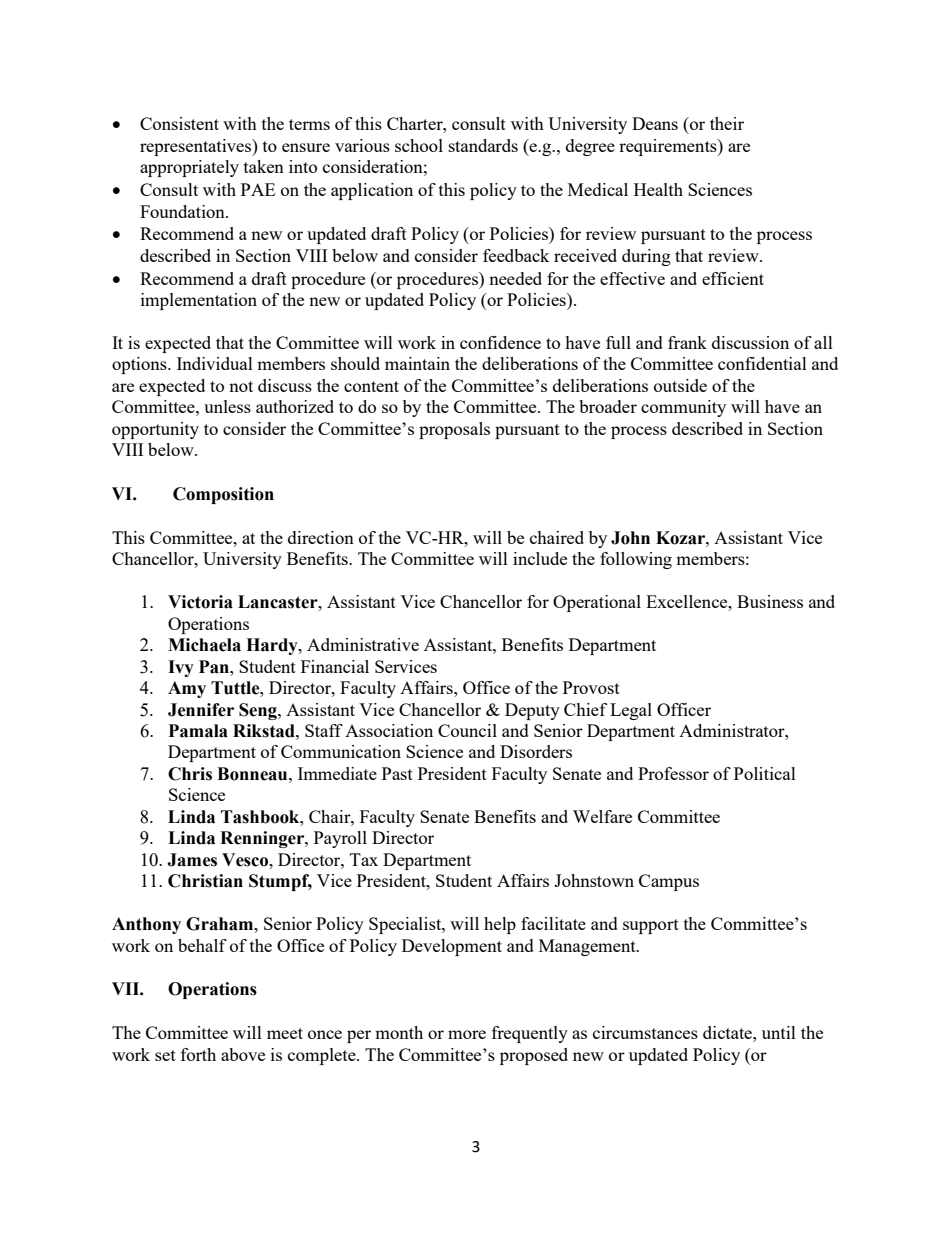 This document has height=1233, width=952. I want to click on their, so click(727, 123).
